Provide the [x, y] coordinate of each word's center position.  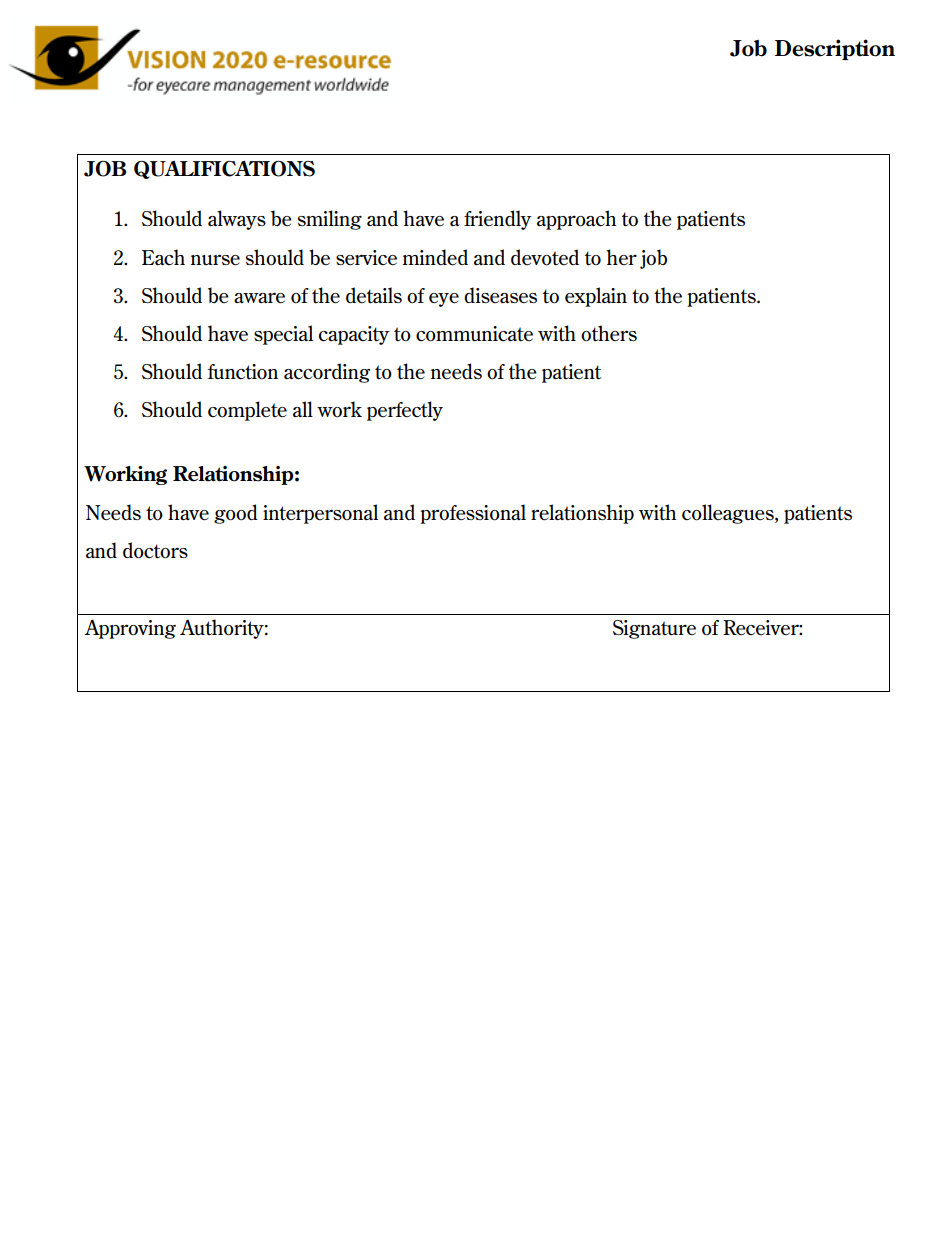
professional [473, 514]
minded [435, 257]
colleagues [729, 514]
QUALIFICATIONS [224, 169]
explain [596, 297]
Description [835, 49]
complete [247, 411]
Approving [130, 629]
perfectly [405, 411]
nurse [215, 260]
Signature [654, 629]
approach [576, 220]
